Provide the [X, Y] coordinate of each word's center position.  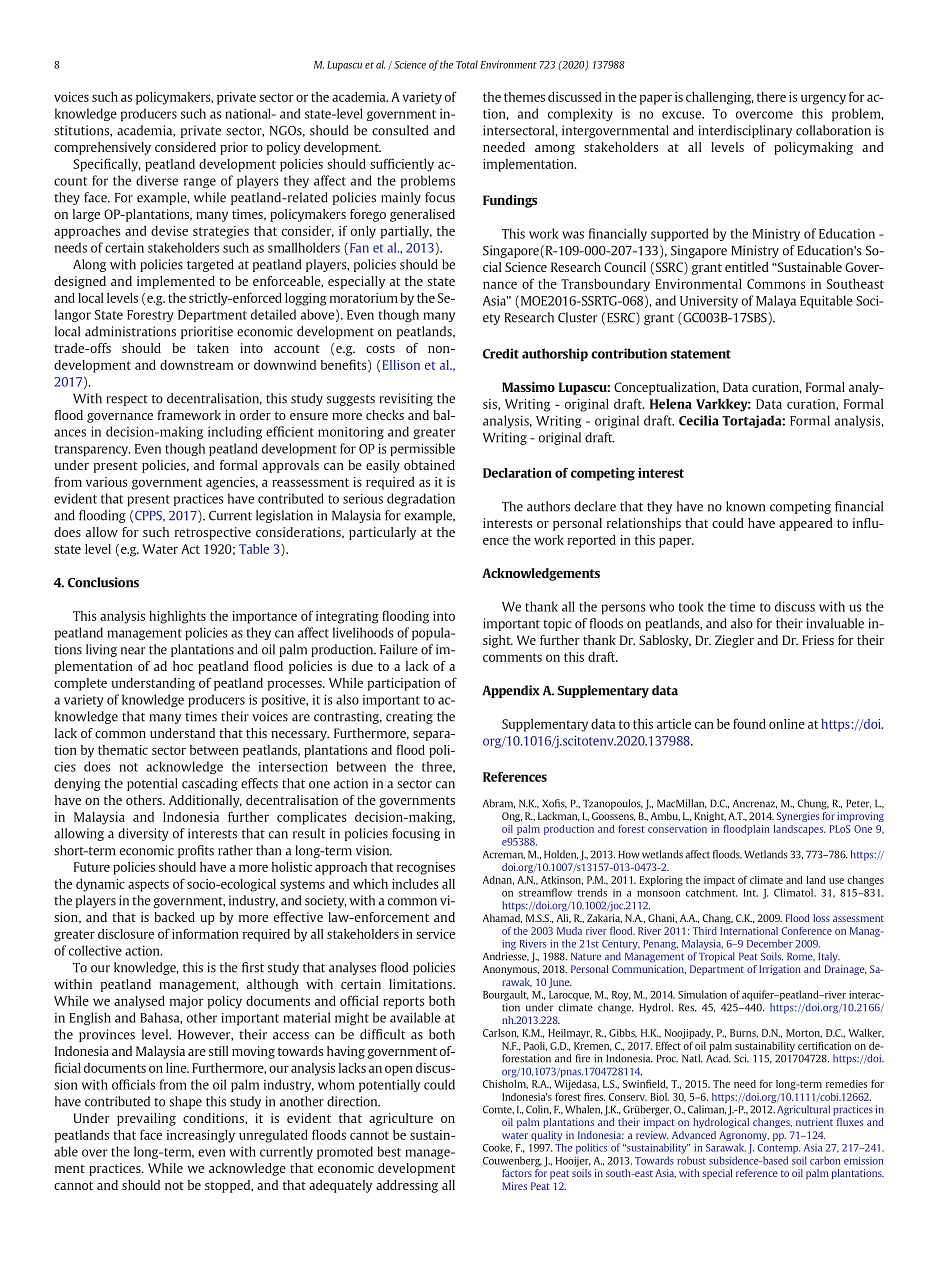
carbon [825, 1160]
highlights [177, 617]
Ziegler [734, 641]
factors [517, 1173]
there [771, 97]
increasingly [201, 1136]
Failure [399, 649]
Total [467, 64]
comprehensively [102, 148]
